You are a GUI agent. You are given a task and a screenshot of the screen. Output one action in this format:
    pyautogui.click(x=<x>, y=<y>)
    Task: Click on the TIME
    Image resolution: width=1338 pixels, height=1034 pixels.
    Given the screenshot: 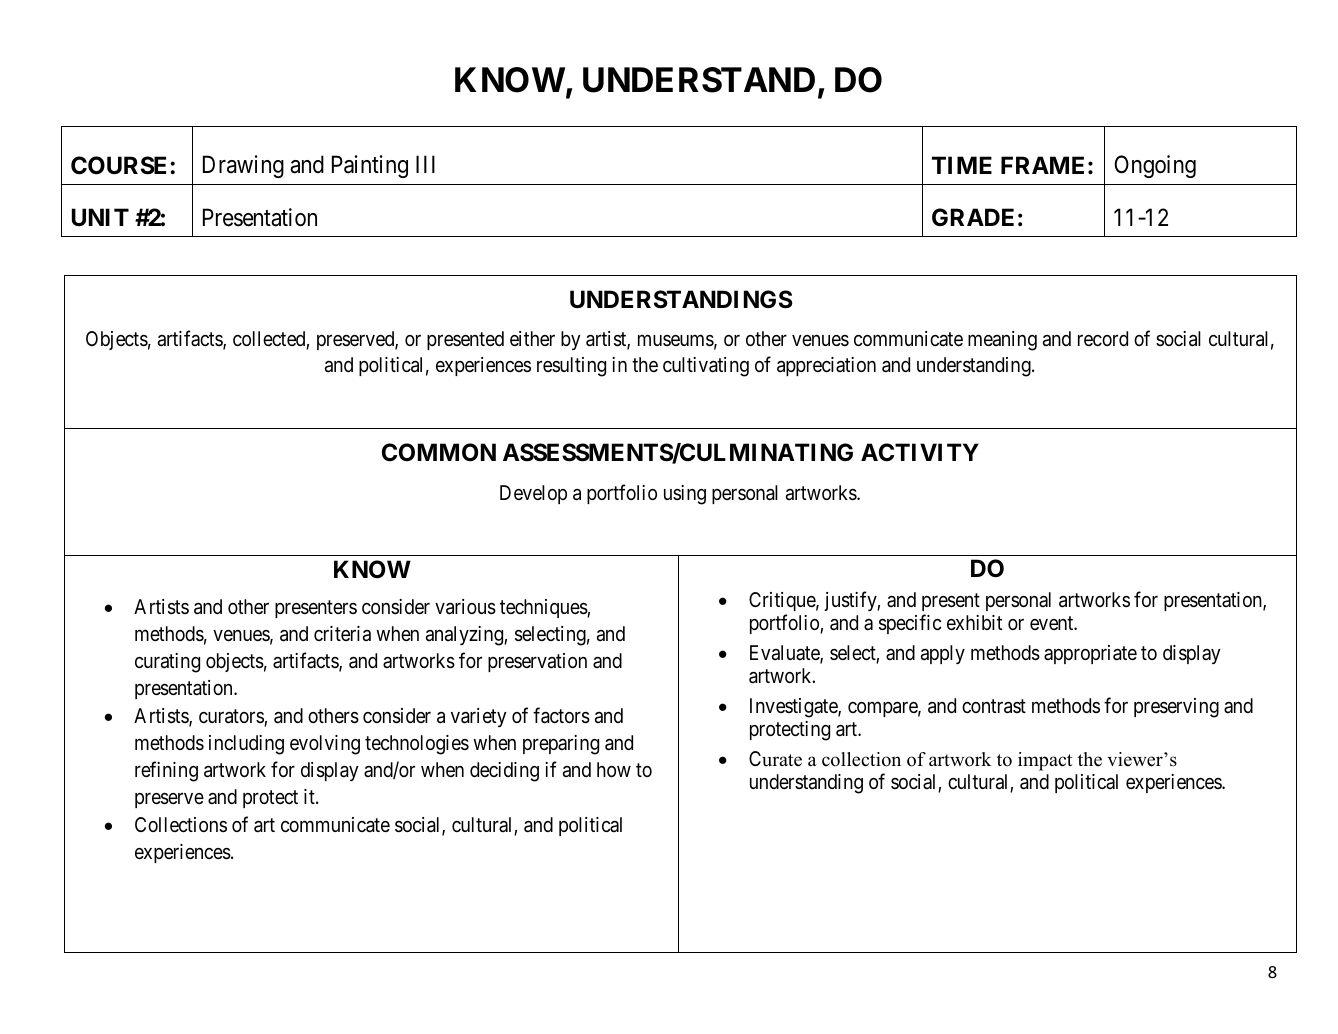 What is the action you would take?
    pyautogui.click(x=962, y=165)
